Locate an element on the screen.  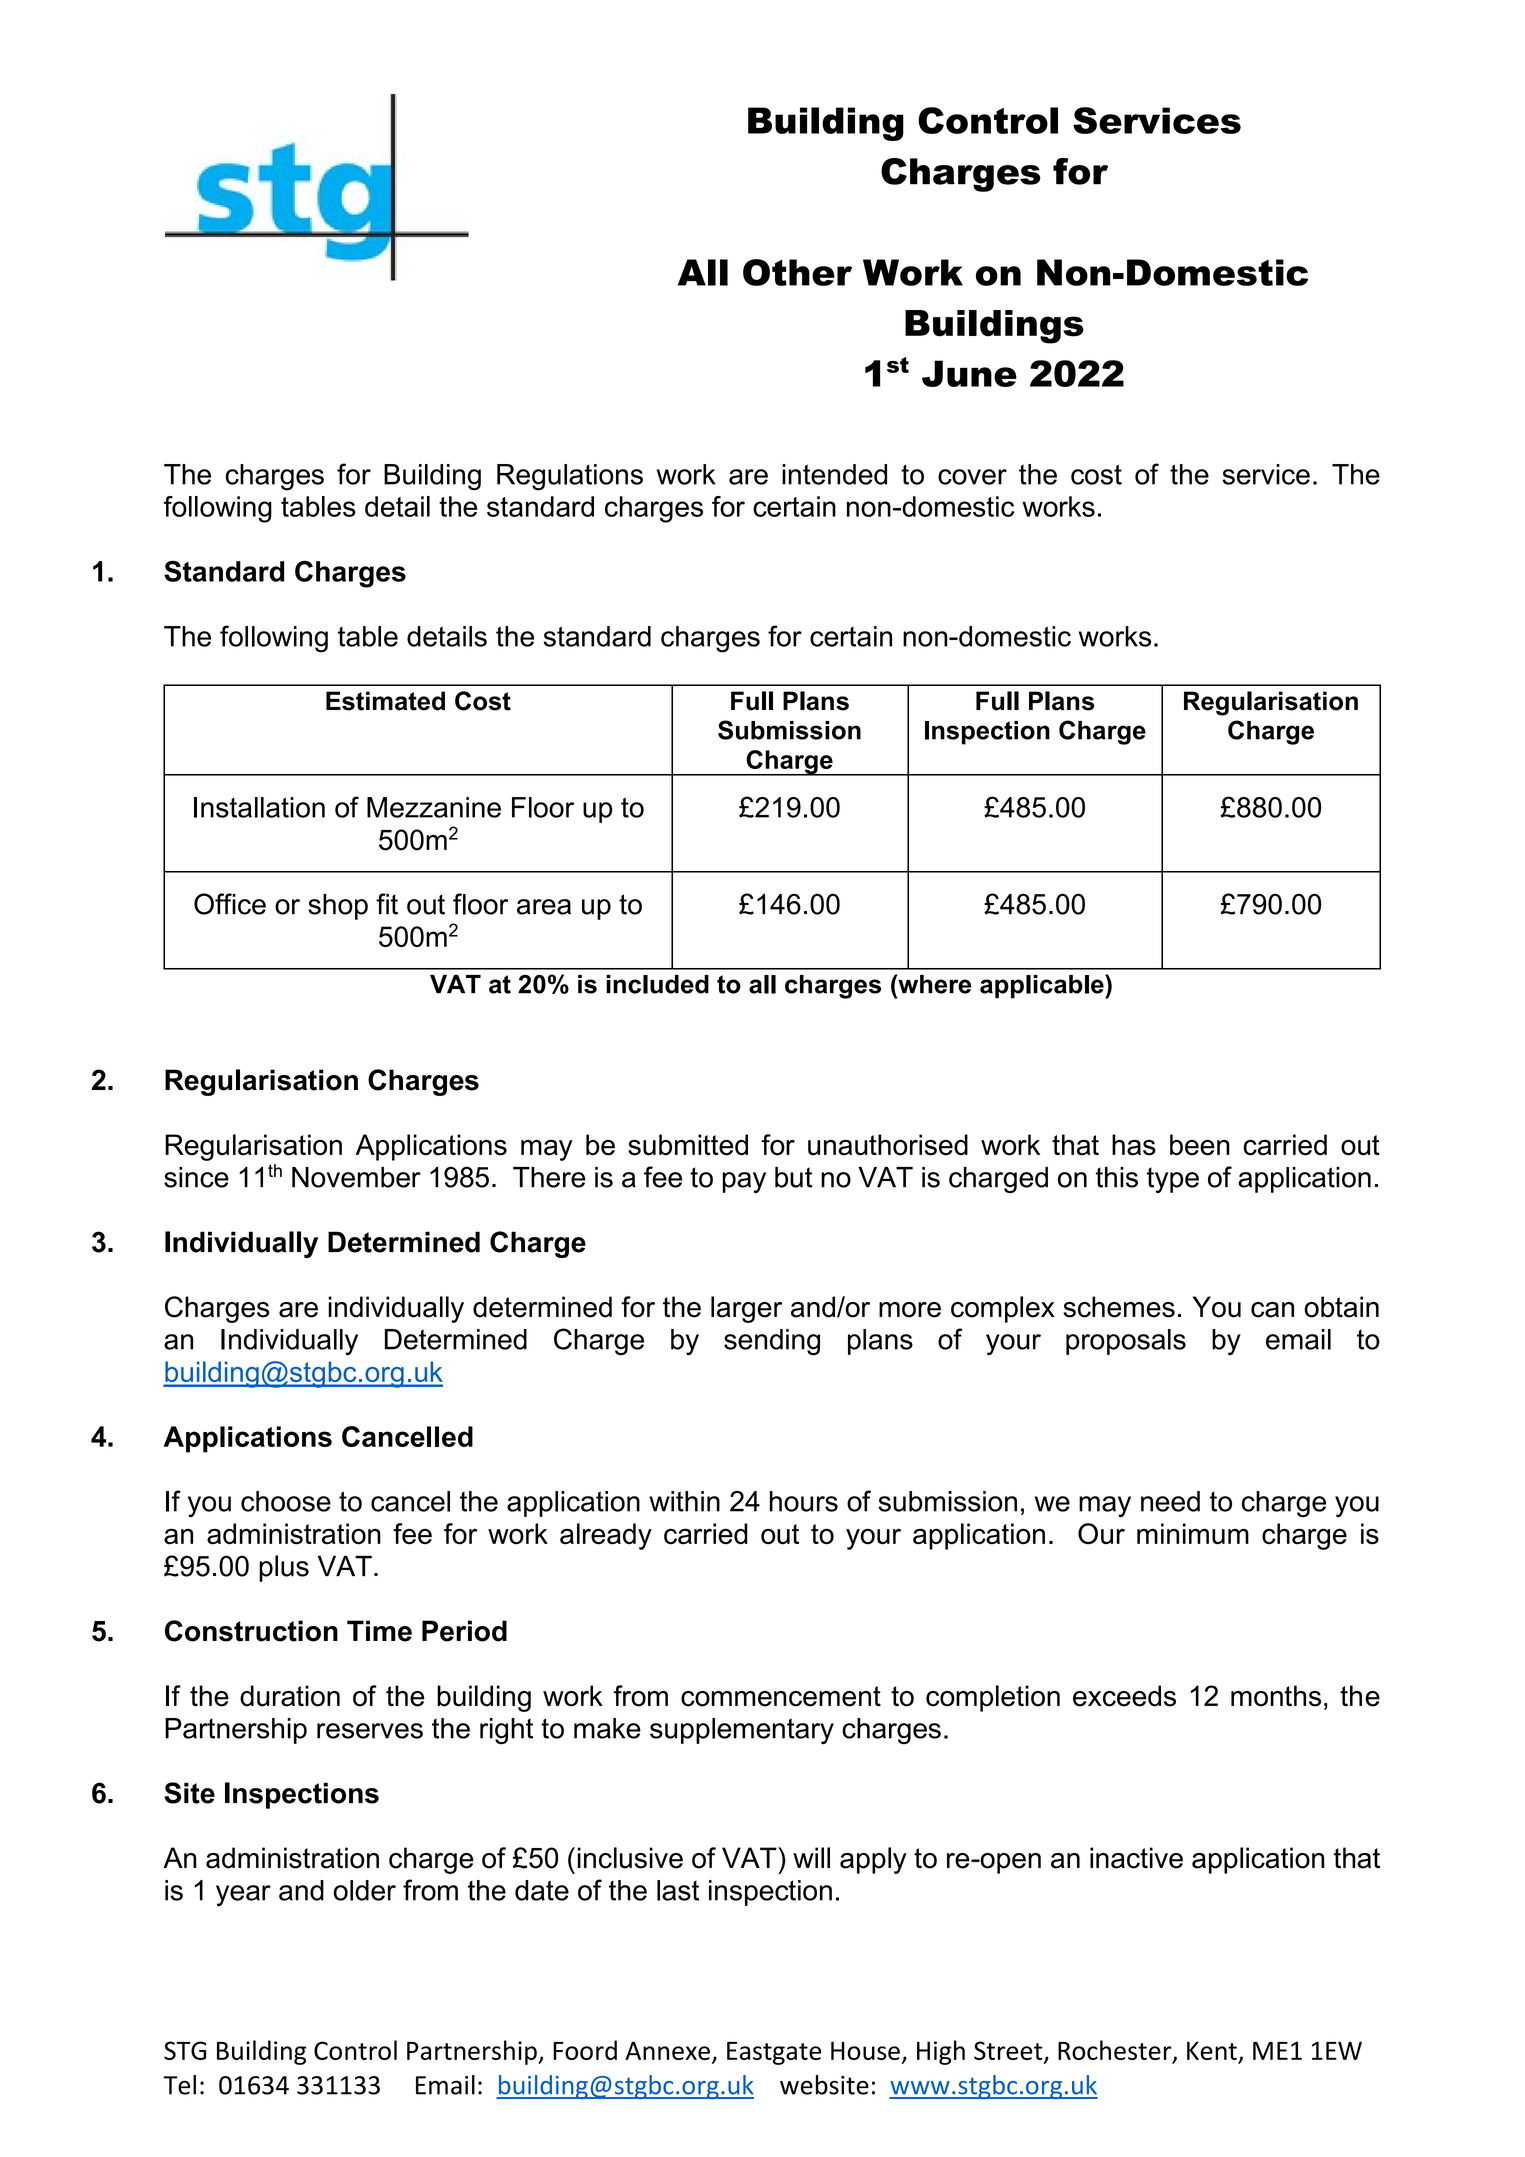
cover is located at coordinates (972, 477).
